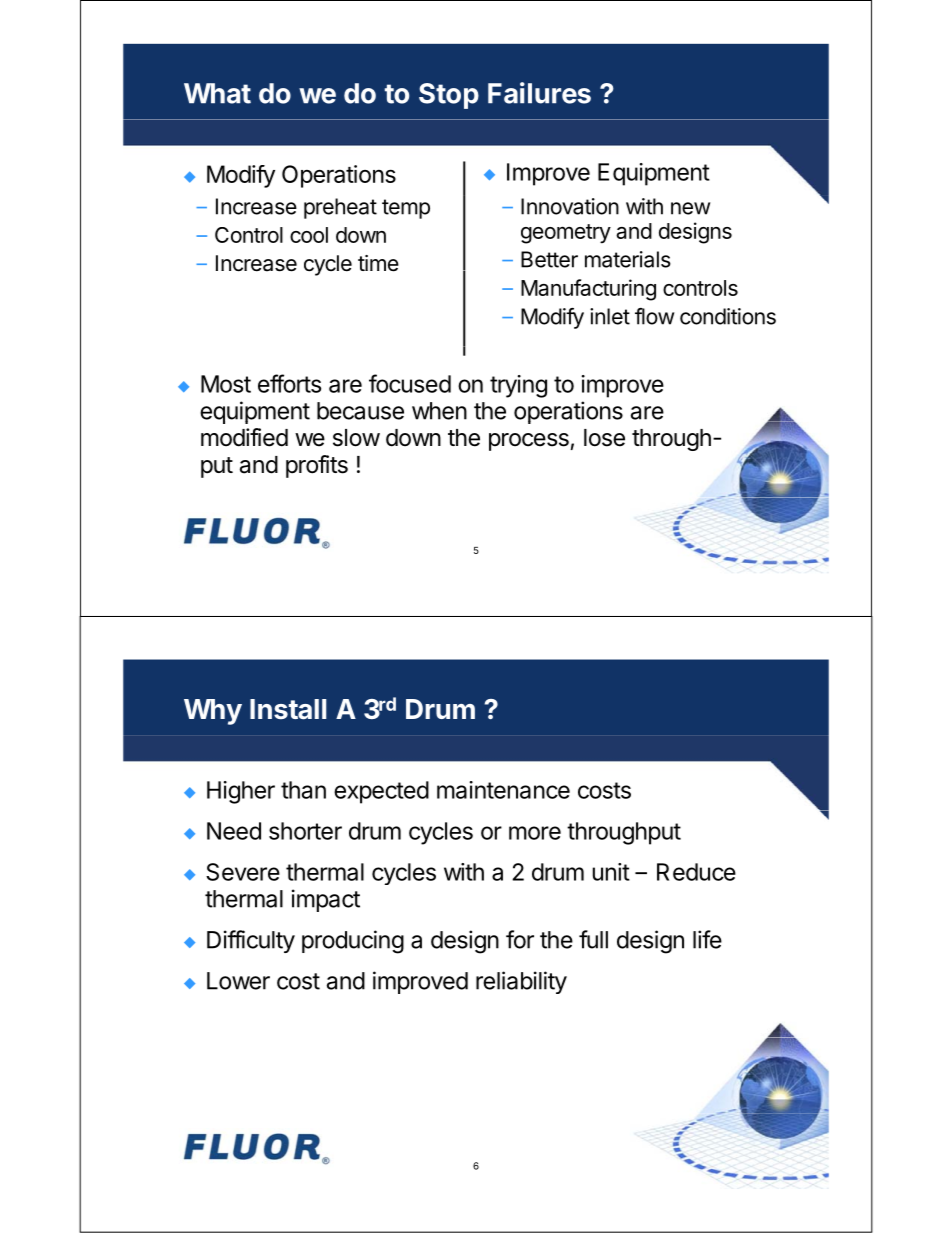 Image resolution: width=952 pixels, height=1233 pixels. Describe the element at coordinates (707, 939) in the image. I see `life` at that location.
